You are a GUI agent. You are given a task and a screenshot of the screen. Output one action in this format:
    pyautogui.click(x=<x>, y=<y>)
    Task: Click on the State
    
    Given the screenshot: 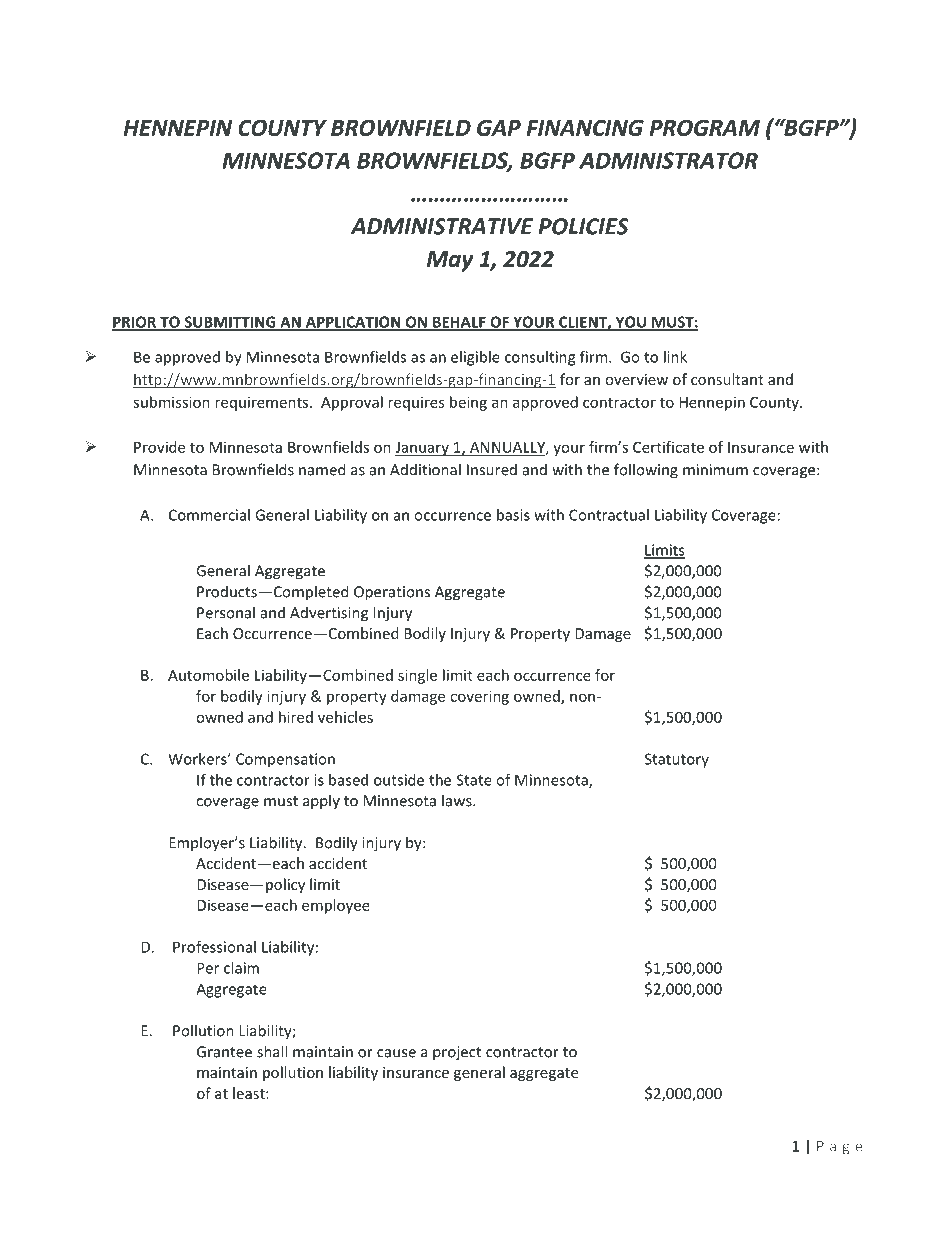 What is the action you would take?
    pyautogui.click(x=474, y=780)
